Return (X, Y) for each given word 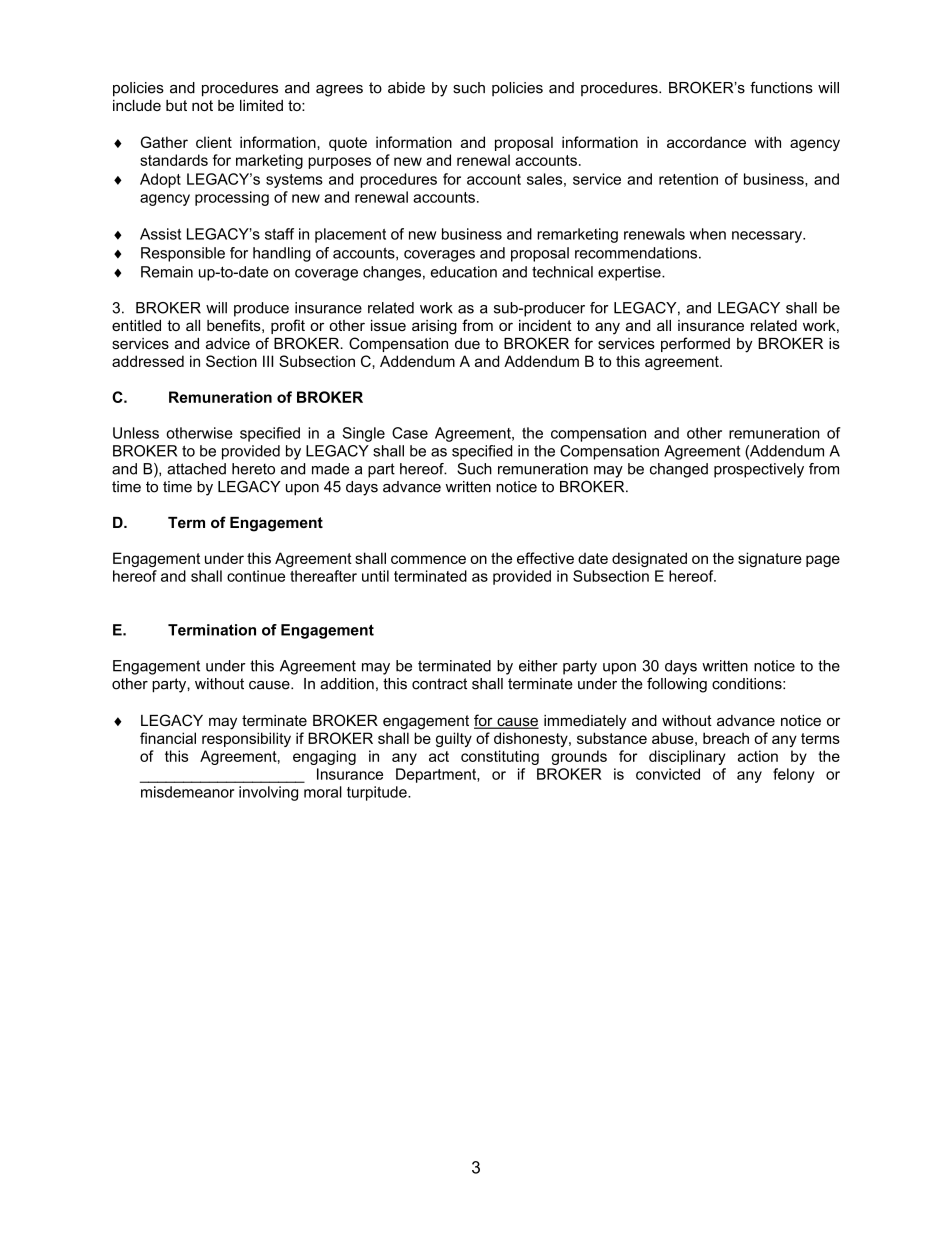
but (176, 105)
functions (781, 87)
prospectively (759, 470)
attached (196, 469)
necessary (768, 237)
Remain (167, 272)
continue (256, 576)
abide (406, 88)
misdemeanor (187, 792)
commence (428, 559)
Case (410, 433)
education (464, 272)
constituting (500, 757)
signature (770, 559)
